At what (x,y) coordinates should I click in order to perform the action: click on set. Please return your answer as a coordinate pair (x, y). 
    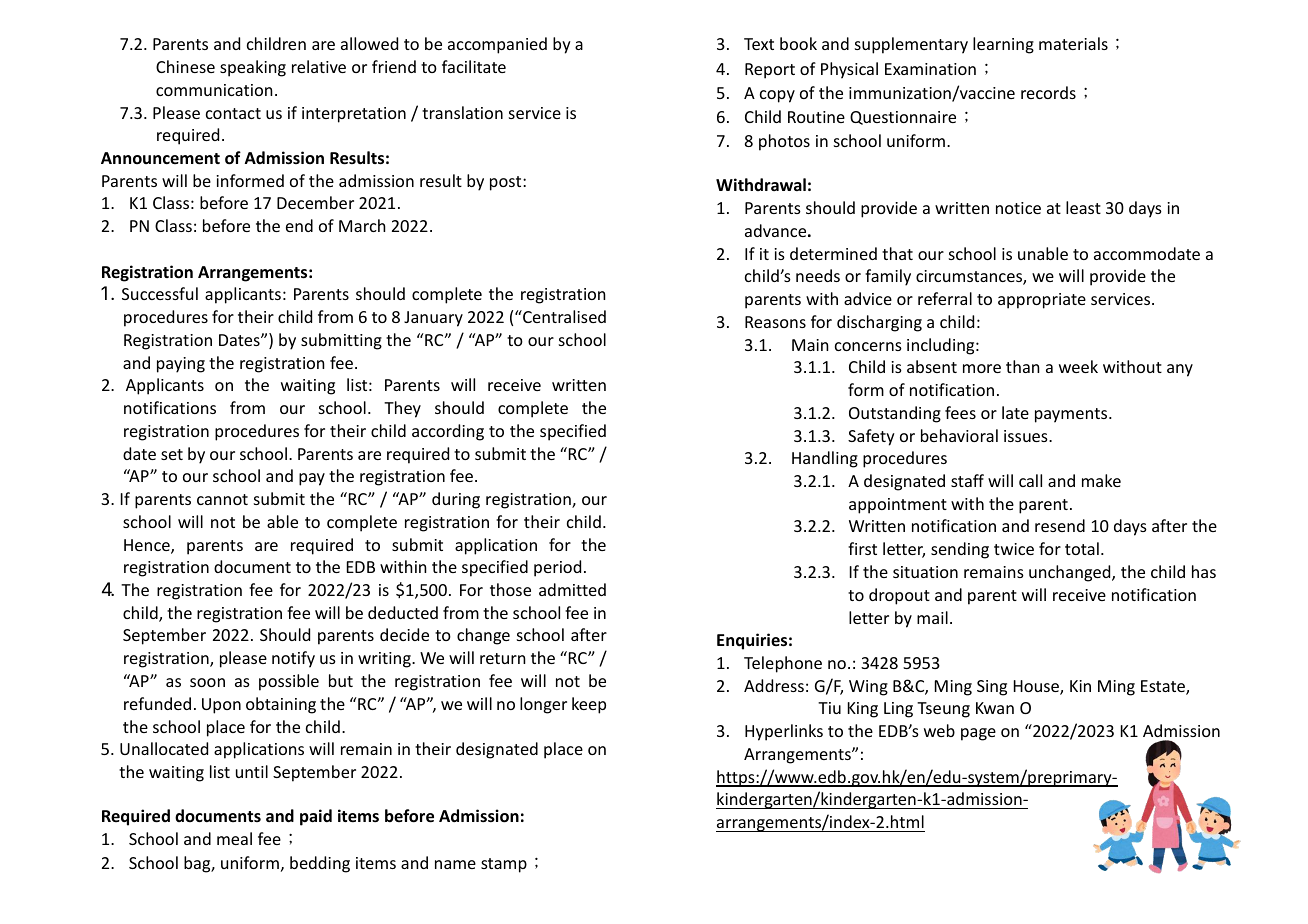
    Looking at the image, I should click on (172, 454).
